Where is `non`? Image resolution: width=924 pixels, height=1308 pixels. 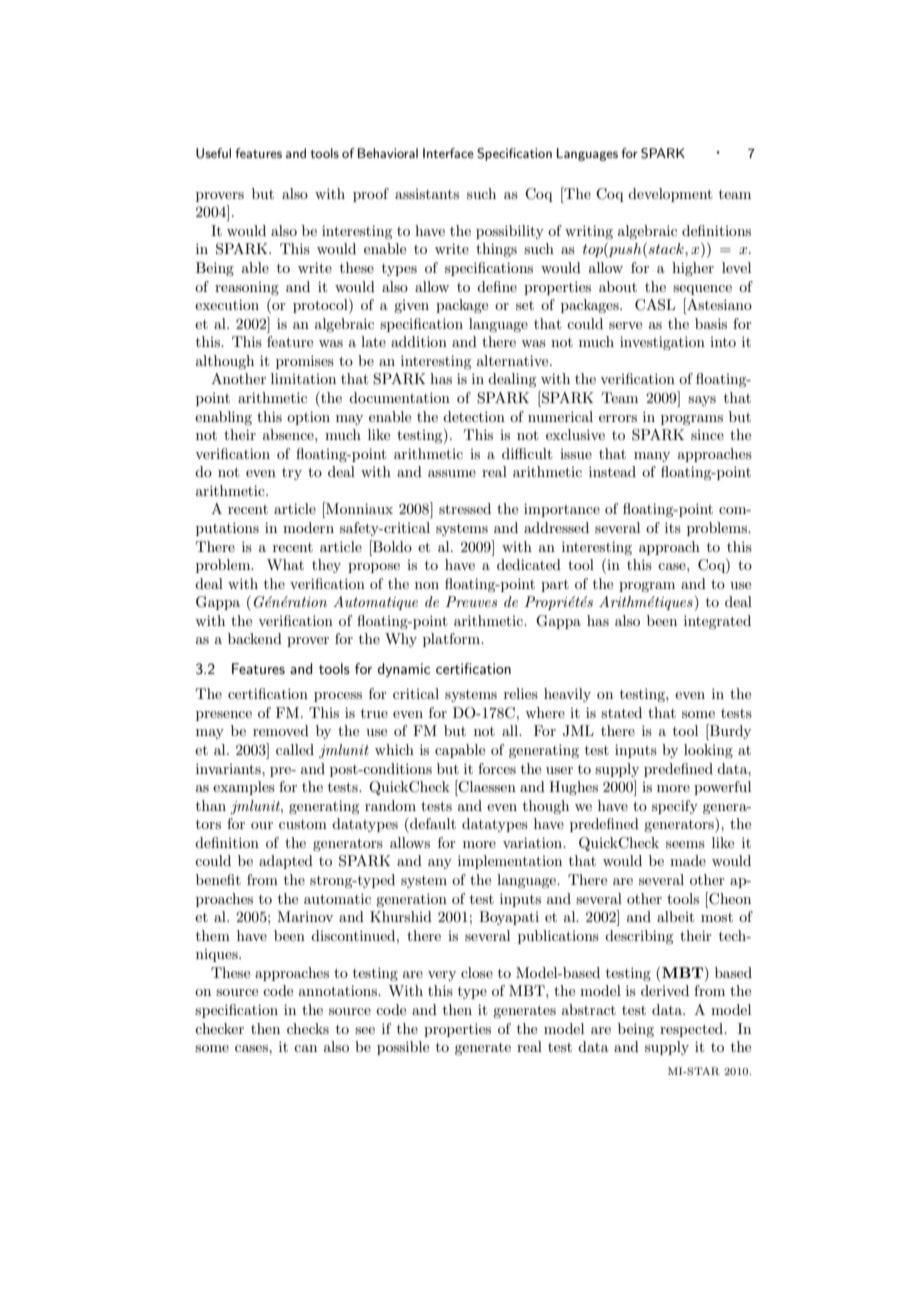
non is located at coordinates (427, 585).
